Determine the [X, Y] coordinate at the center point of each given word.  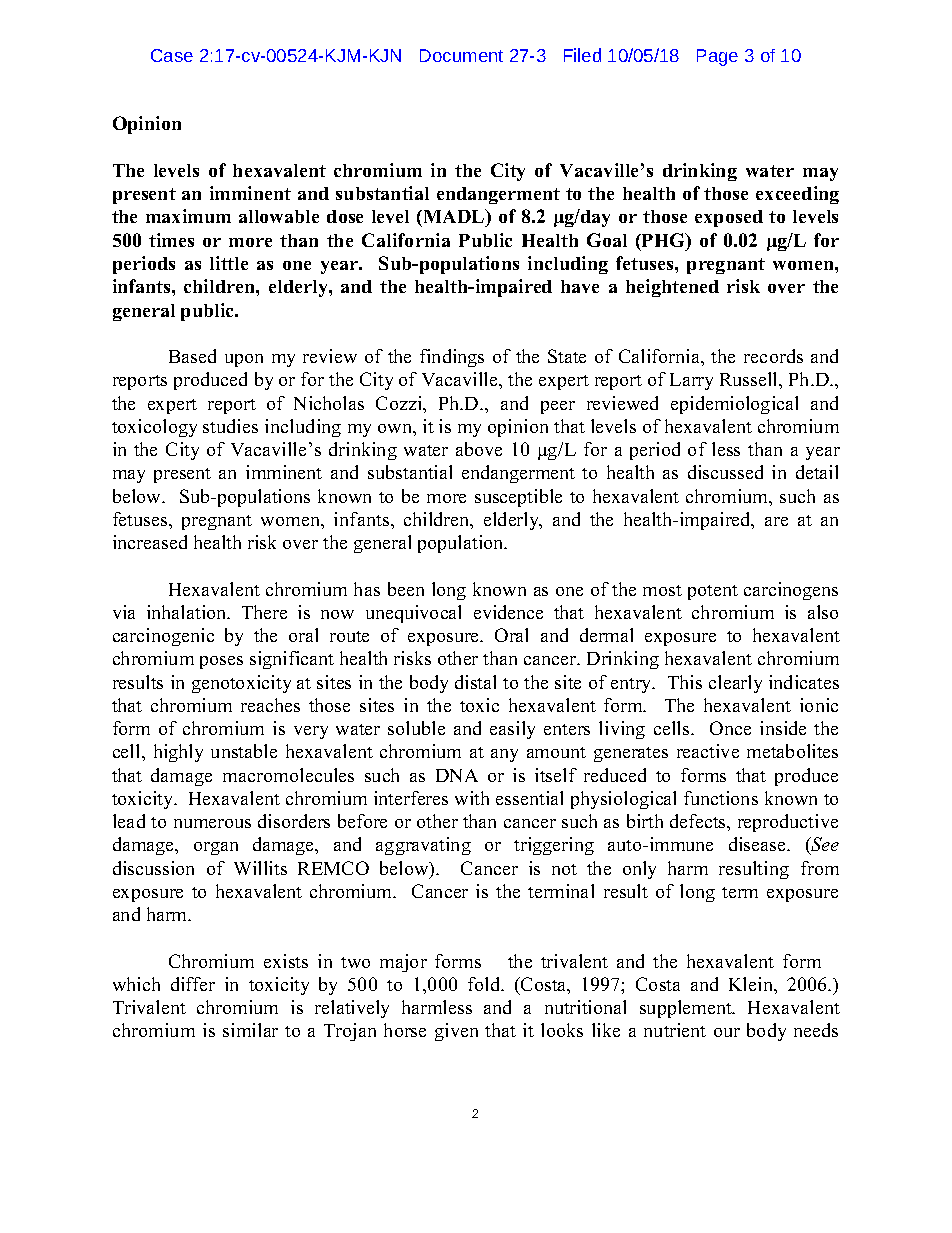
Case [172, 55]
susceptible [518, 498]
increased [150, 542]
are [776, 521]
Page [717, 57]
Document [461, 55]
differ [193, 984]
